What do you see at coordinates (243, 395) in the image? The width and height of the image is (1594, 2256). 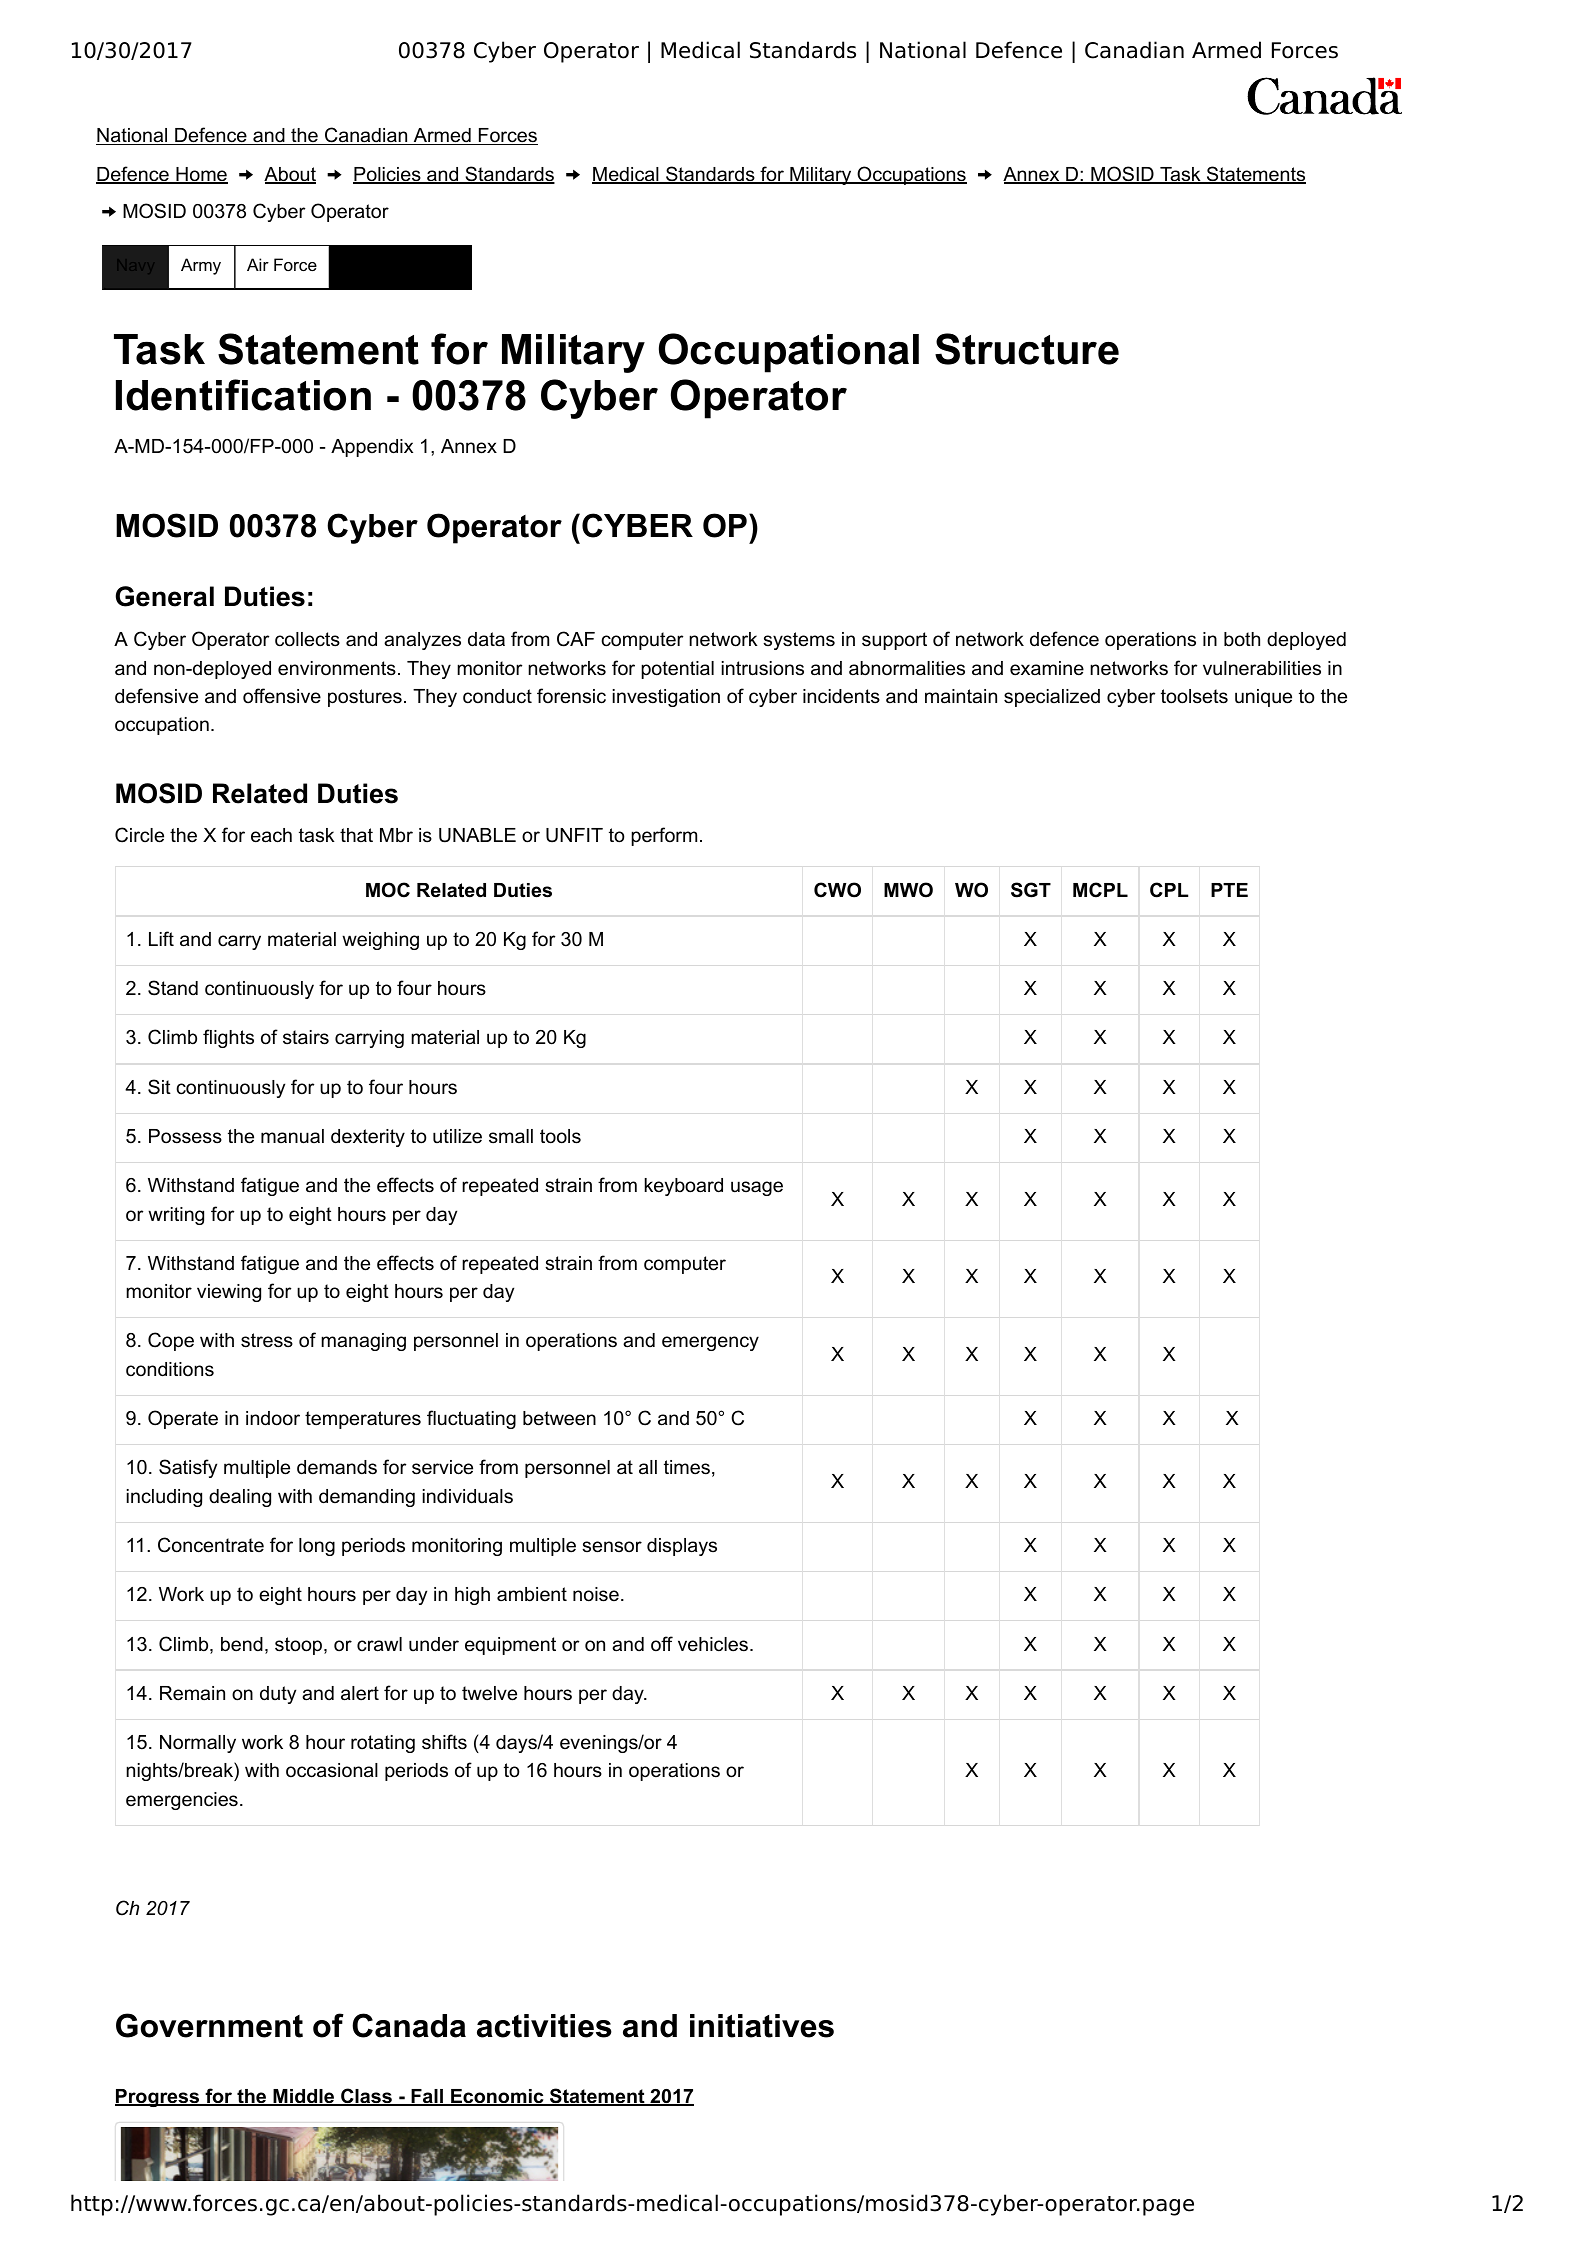 I see `Identification` at bounding box center [243, 395].
